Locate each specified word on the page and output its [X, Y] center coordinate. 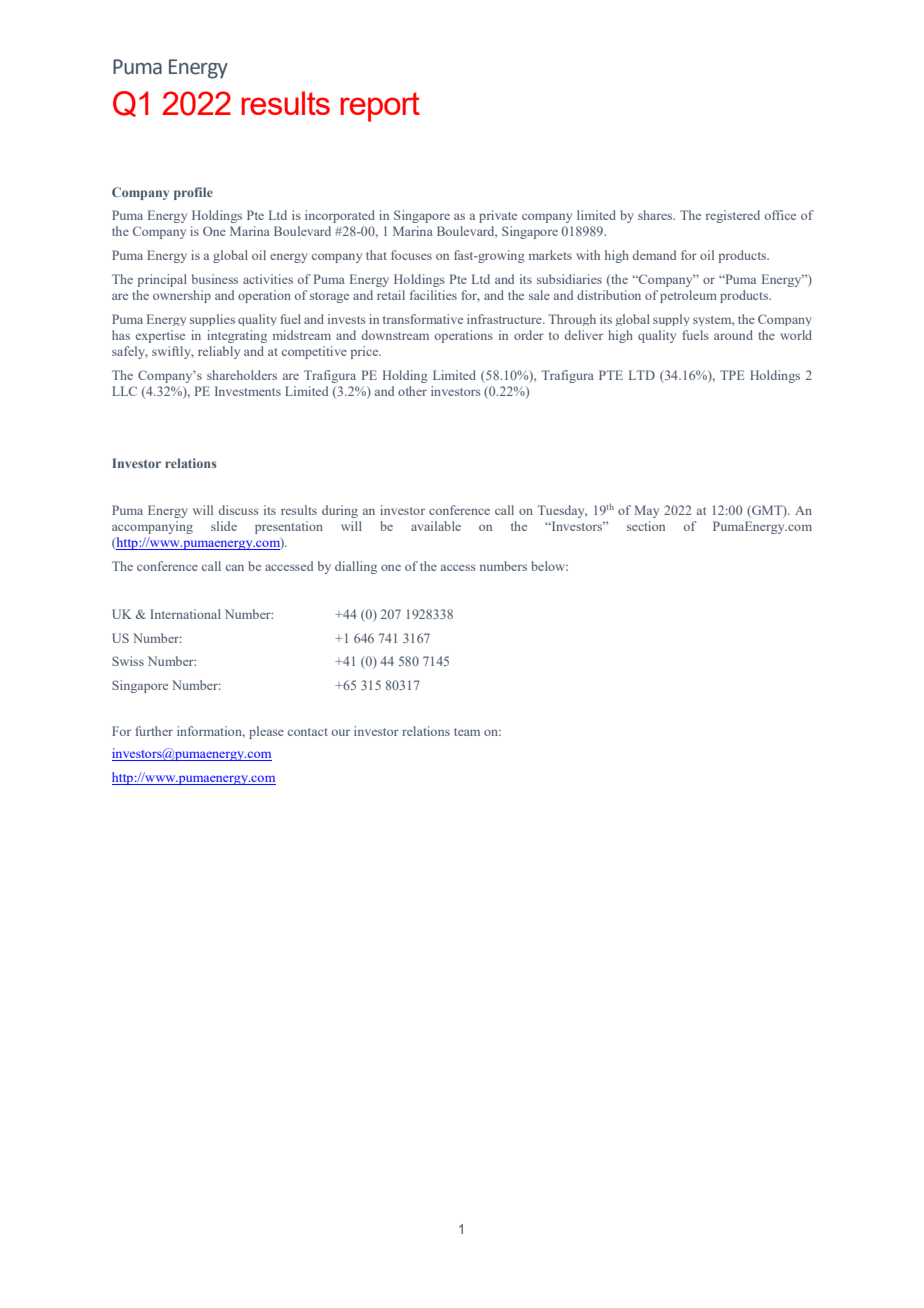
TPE [732, 375]
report [380, 107]
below [549, 566]
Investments [248, 391]
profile [193, 193]
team [467, 732]
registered [733, 216]
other [412, 391]
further [154, 731]
